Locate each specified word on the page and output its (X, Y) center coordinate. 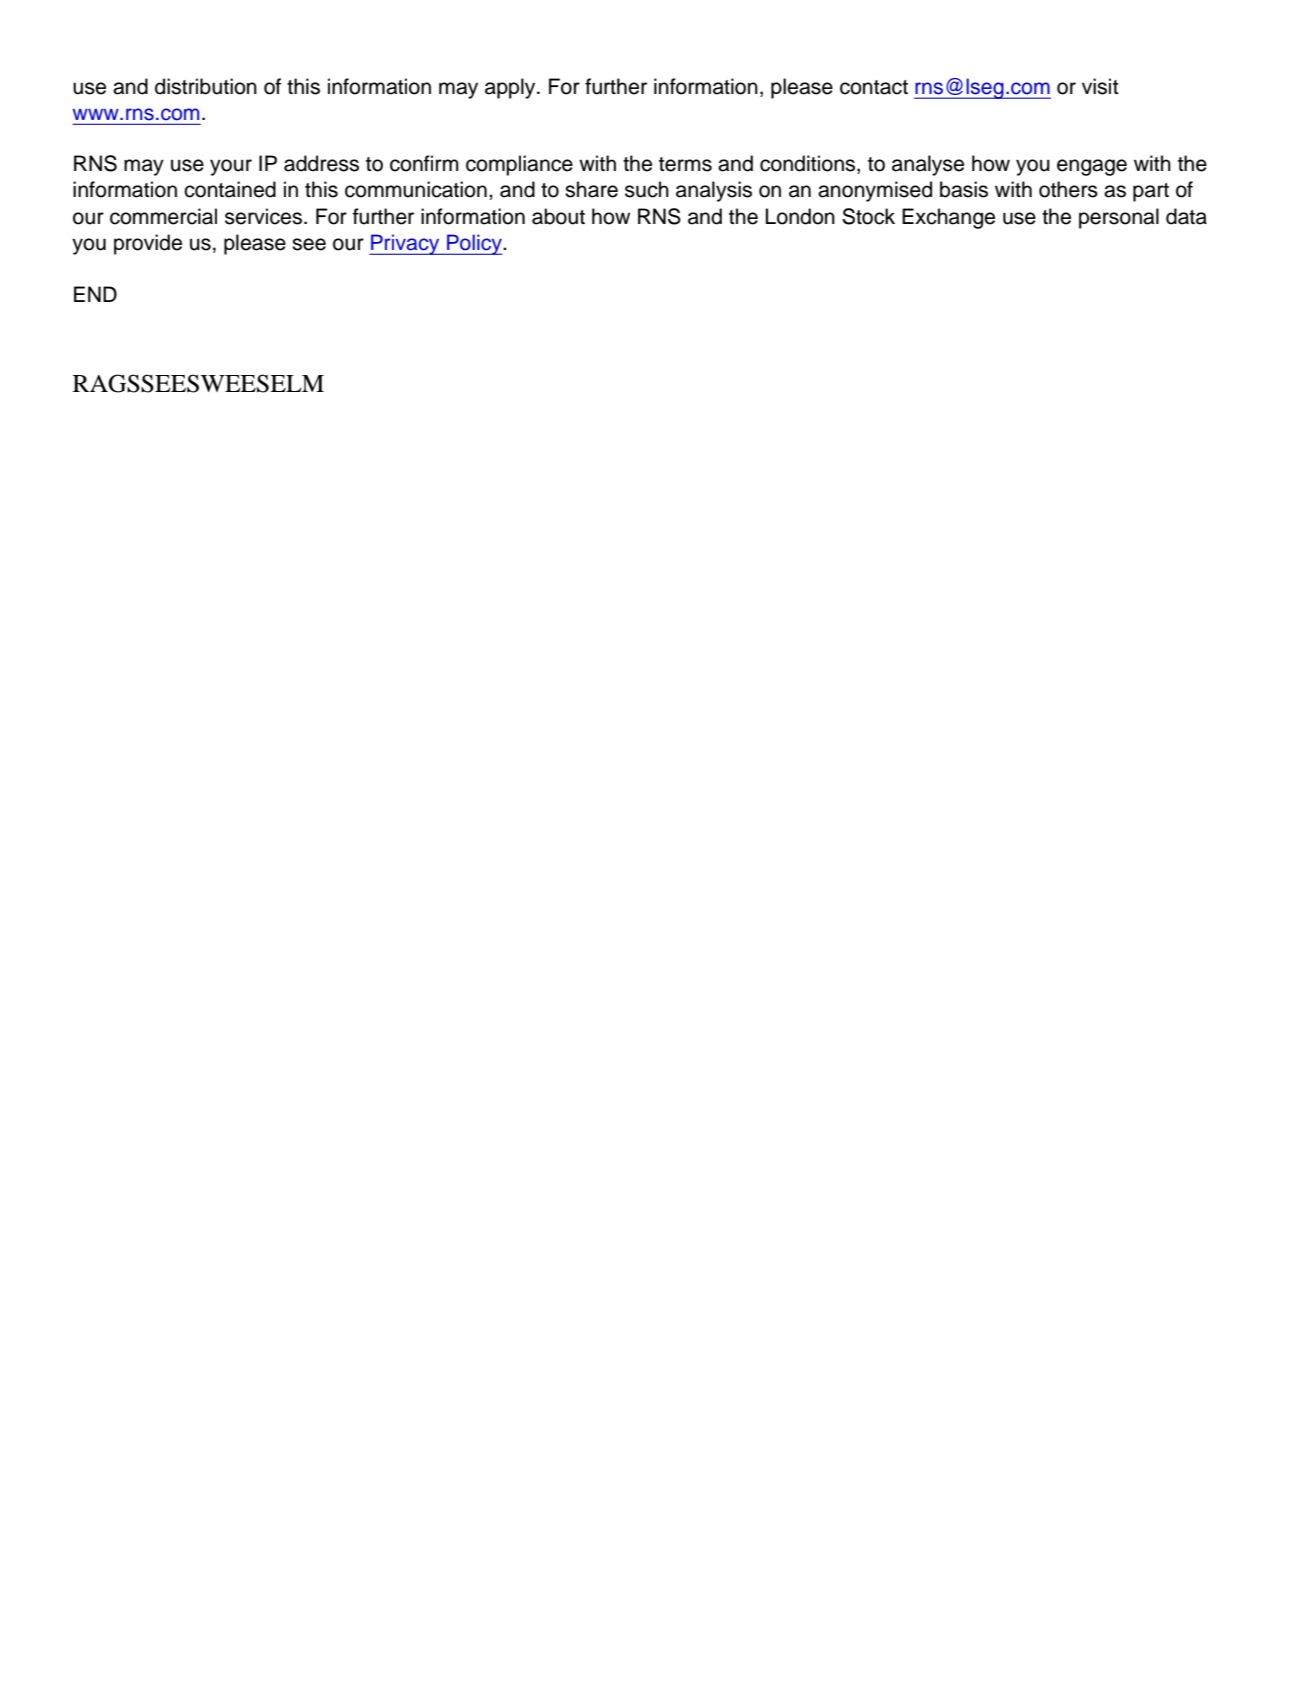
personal (1119, 218)
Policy (475, 244)
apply (511, 88)
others (1068, 189)
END (95, 294)
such (647, 189)
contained (230, 189)
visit (1100, 86)
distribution (206, 86)
